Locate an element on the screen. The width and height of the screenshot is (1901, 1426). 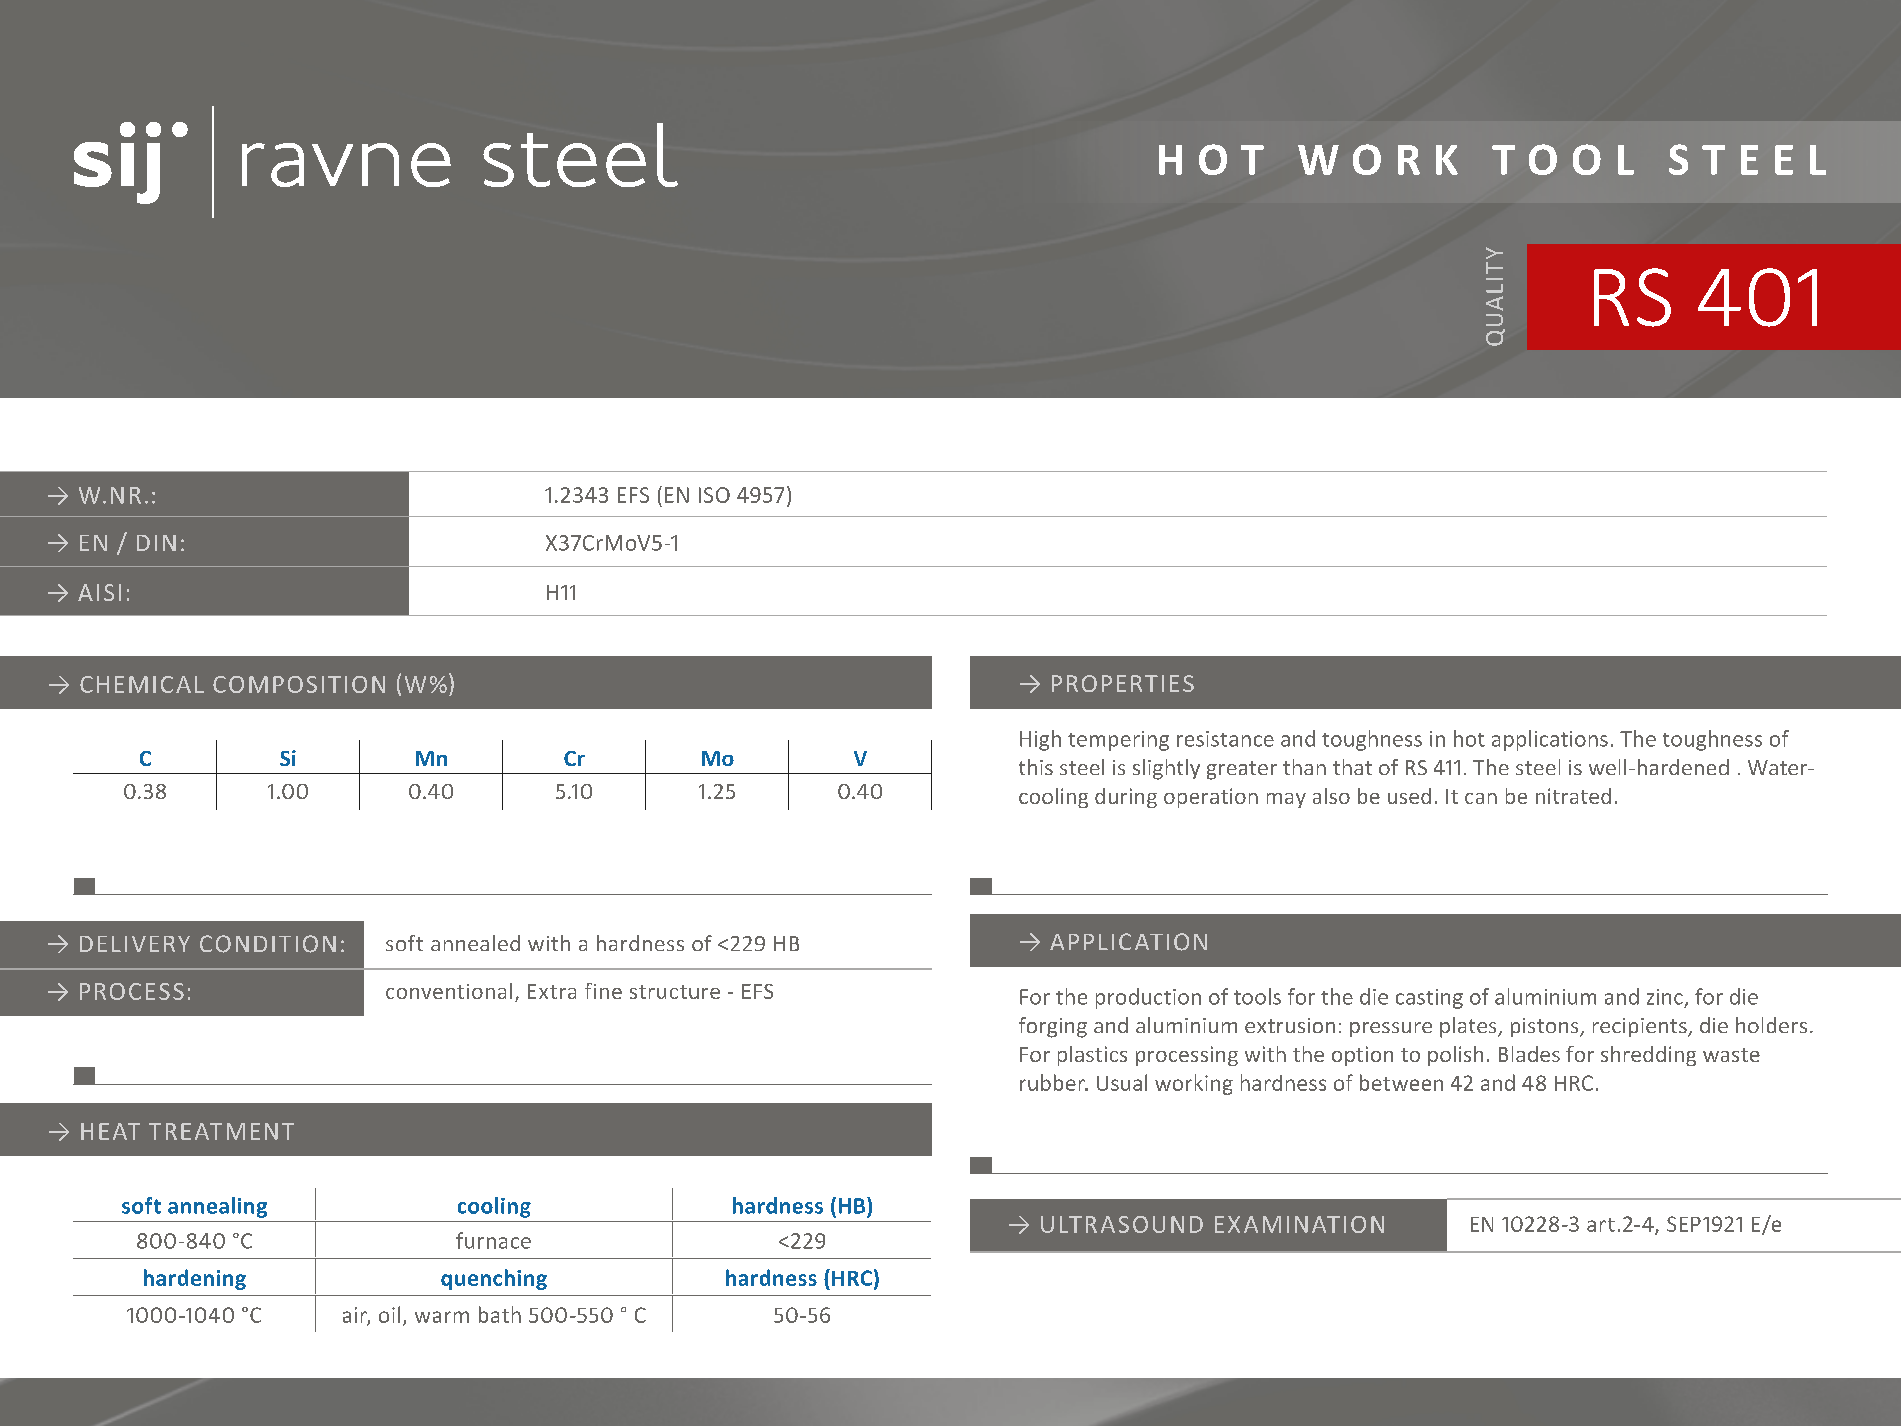
oil is located at coordinates (389, 1314).
